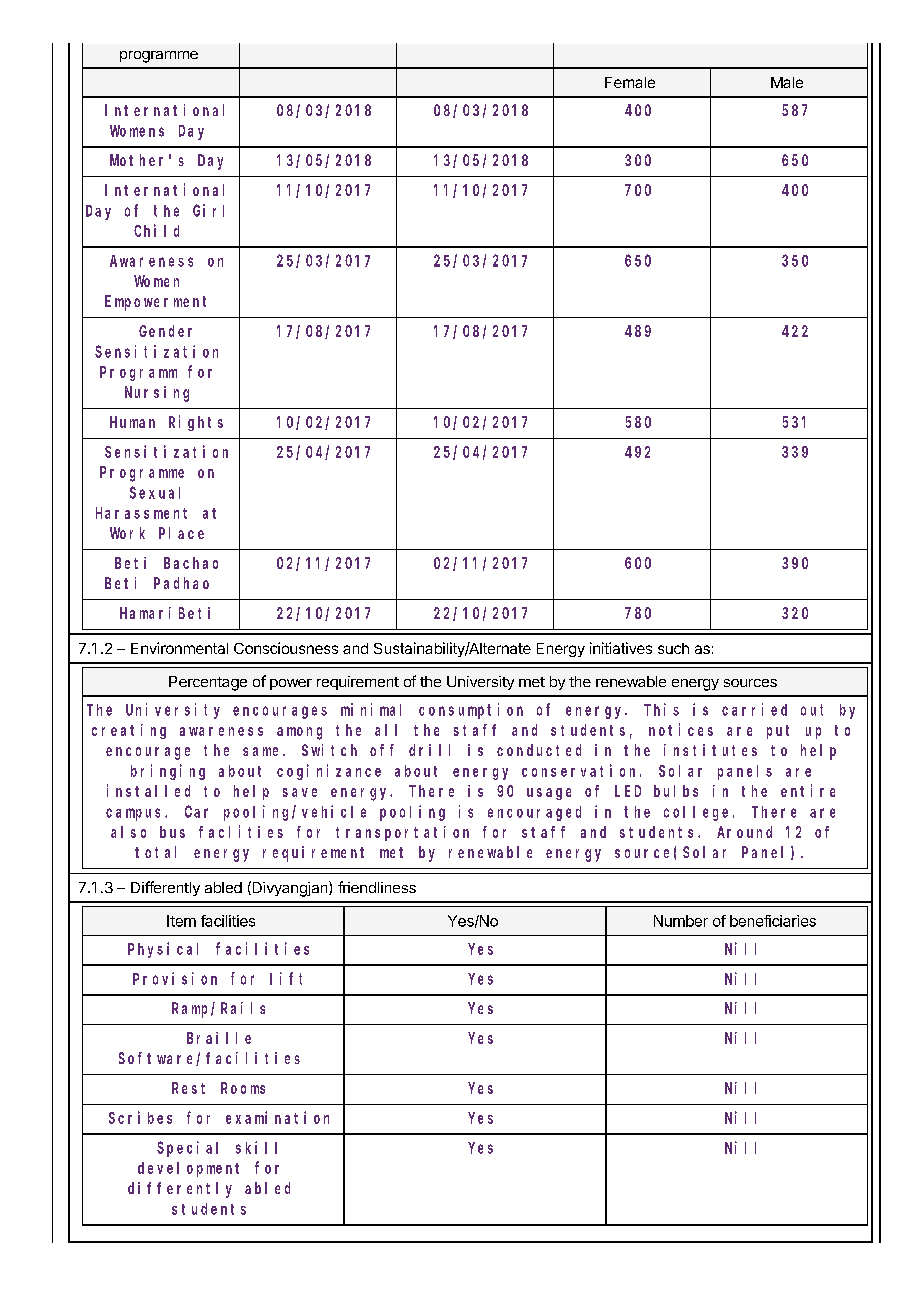 The width and height of the image is (924, 1308). Describe the element at coordinates (681, 921) in the image. I see `Number` at that location.
